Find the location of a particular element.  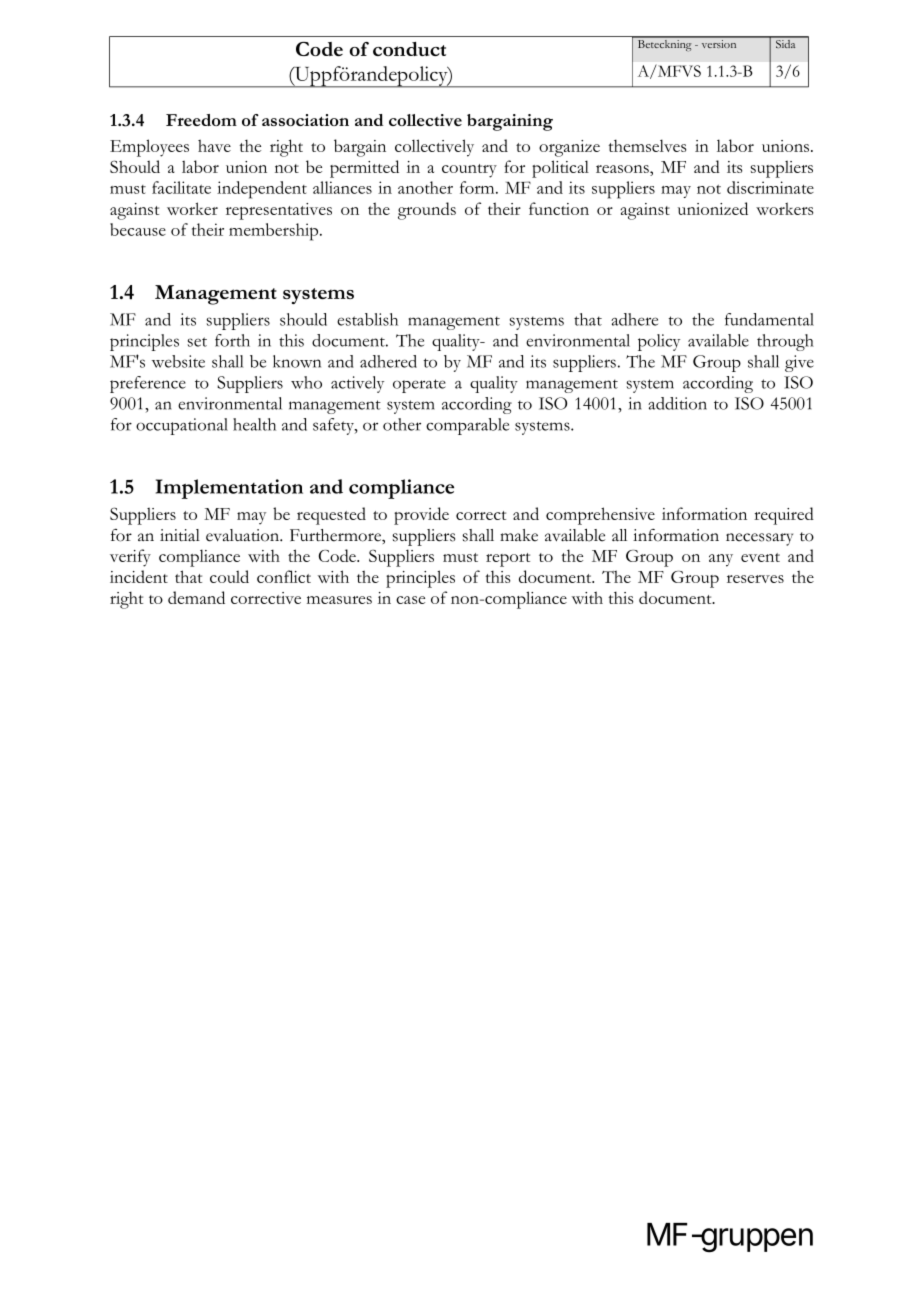

occupational is located at coordinates (182, 426).
